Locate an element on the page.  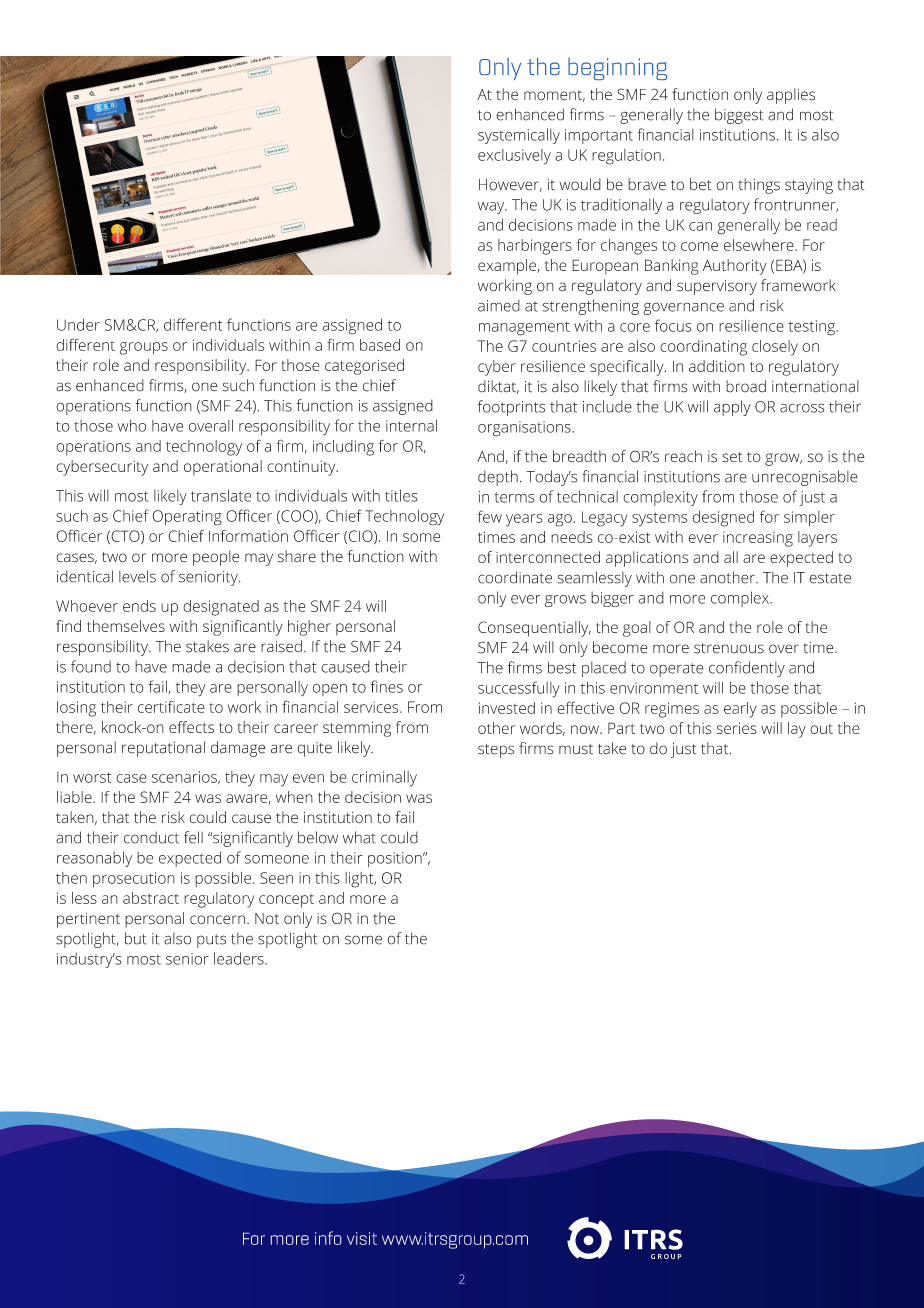
visit is located at coordinates (362, 1238).
